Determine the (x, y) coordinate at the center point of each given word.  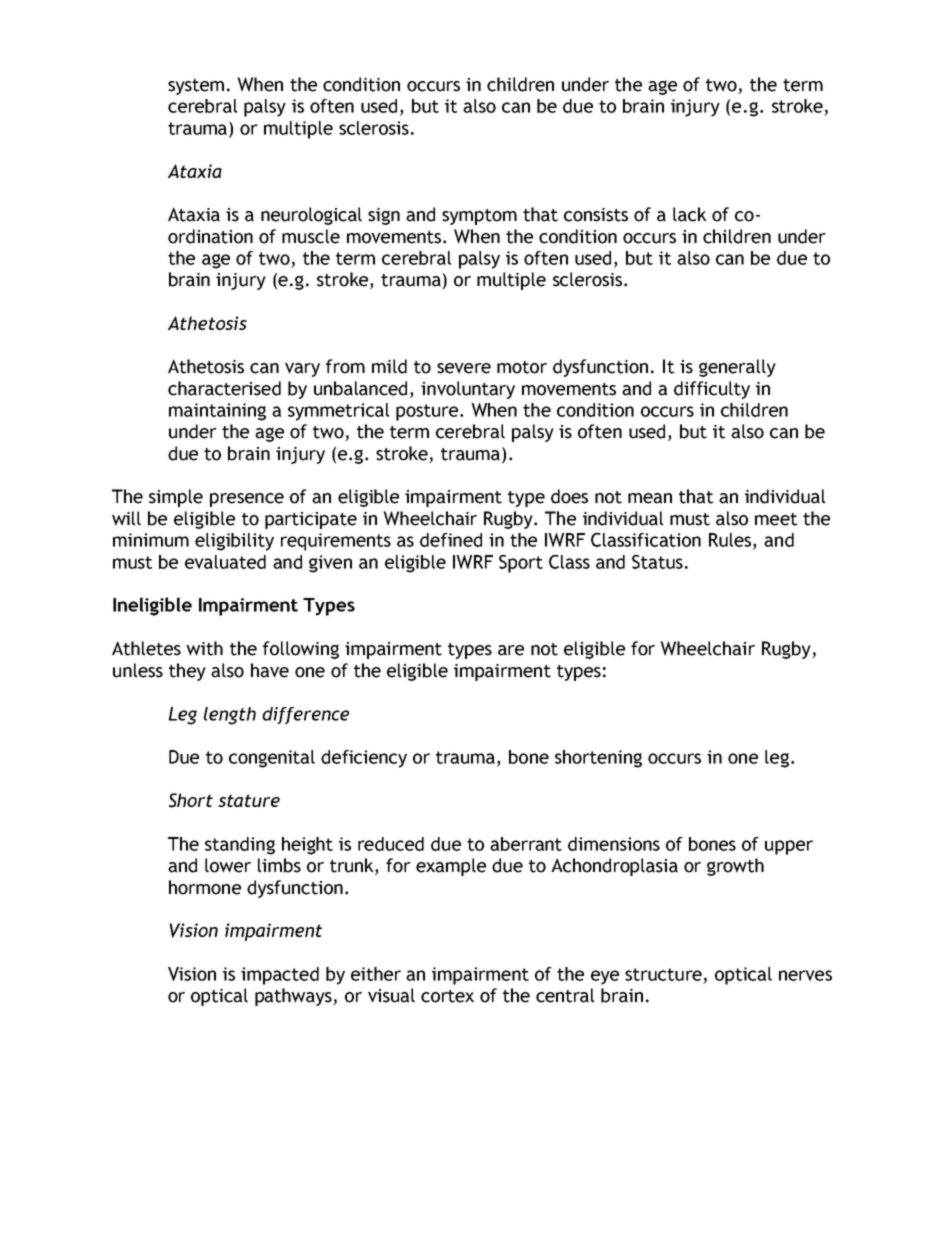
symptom (479, 217)
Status (657, 562)
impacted (280, 976)
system (196, 87)
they (187, 672)
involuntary (468, 390)
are (511, 650)
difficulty (712, 390)
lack (690, 214)
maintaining (217, 412)
